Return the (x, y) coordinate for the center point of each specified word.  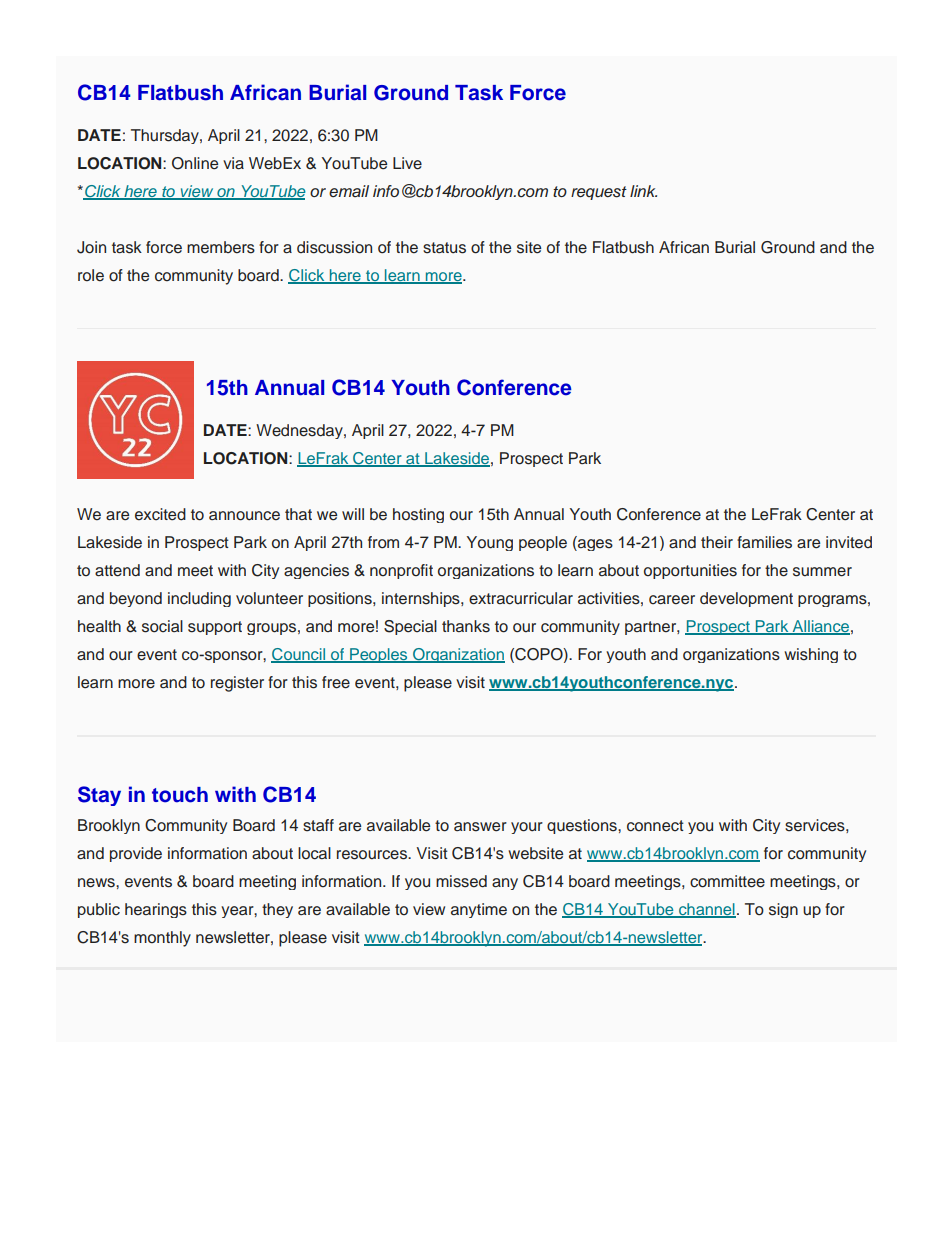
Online (195, 163)
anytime (479, 910)
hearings (156, 910)
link (643, 191)
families (764, 542)
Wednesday (300, 431)
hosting (418, 515)
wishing (811, 655)
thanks (466, 626)
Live (407, 163)
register (237, 684)
